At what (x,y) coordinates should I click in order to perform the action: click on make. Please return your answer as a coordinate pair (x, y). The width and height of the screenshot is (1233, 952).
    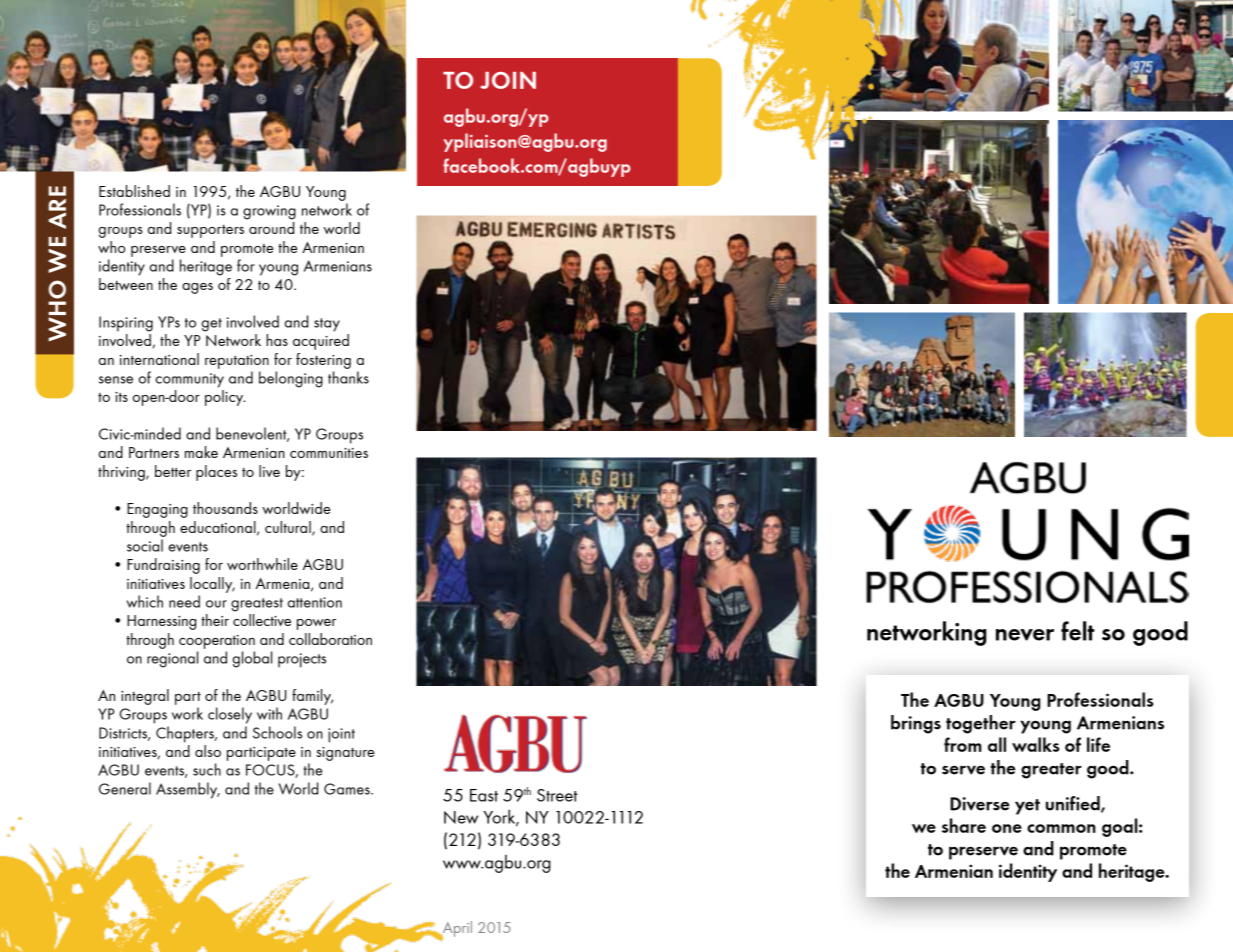
    Looking at the image, I should click on (201, 452).
